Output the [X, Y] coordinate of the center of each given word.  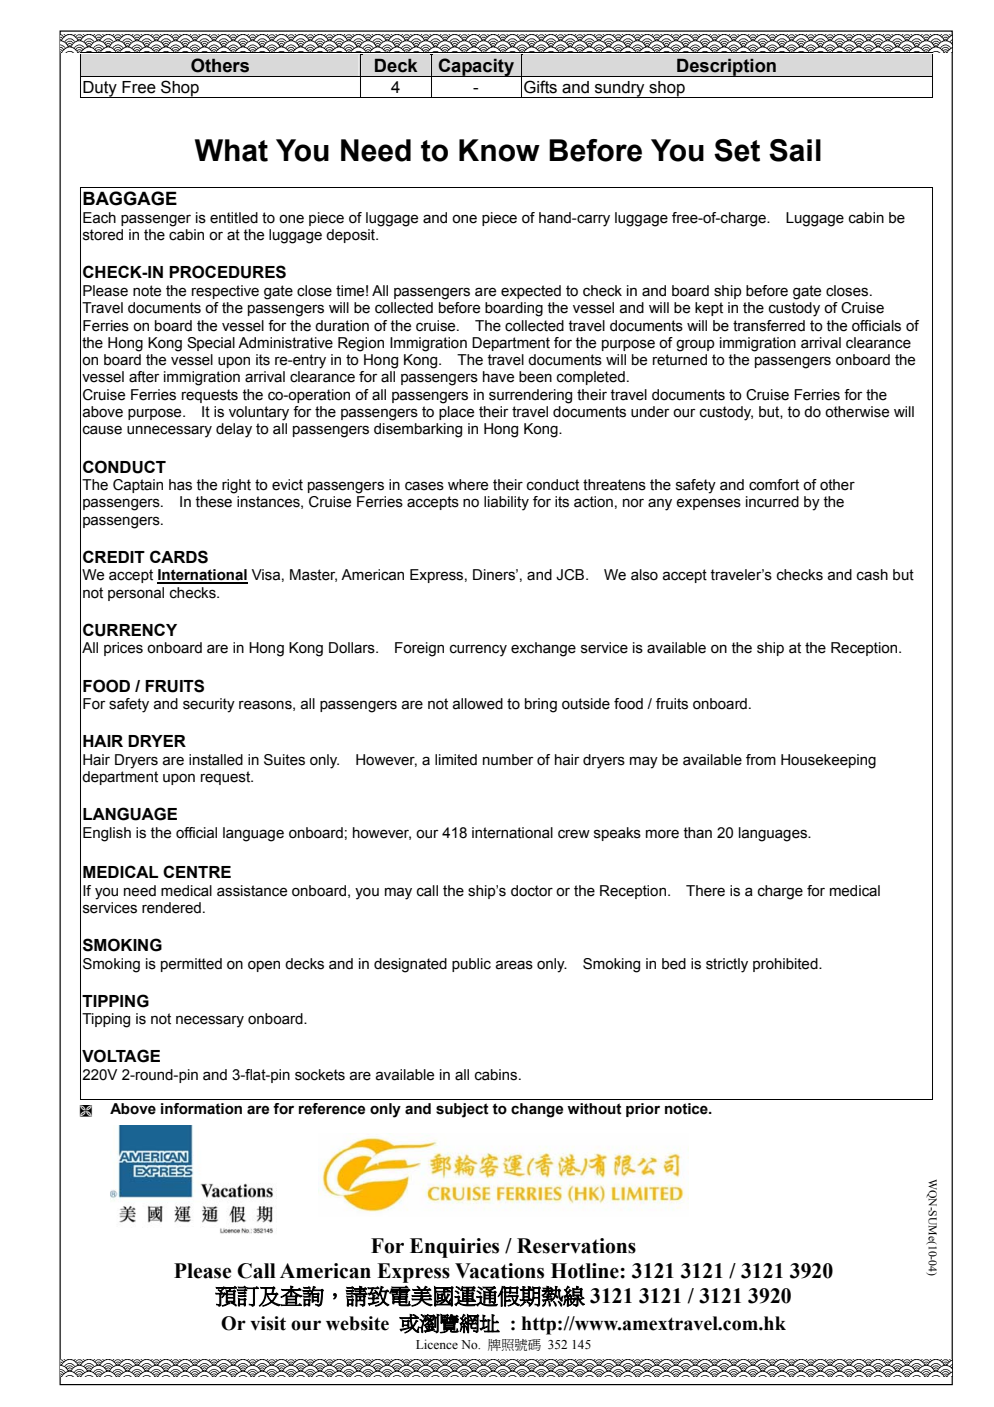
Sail [795, 150]
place [456, 413]
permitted [191, 965]
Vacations [499, 1271]
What [231, 150]
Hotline [586, 1271]
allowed [478, 704]
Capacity [476, 67]
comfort [774, 485]
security [209, 705]
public [471, 965]
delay [234, 430]
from [761, 760]
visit [268, 1323]
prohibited [786, 965]
